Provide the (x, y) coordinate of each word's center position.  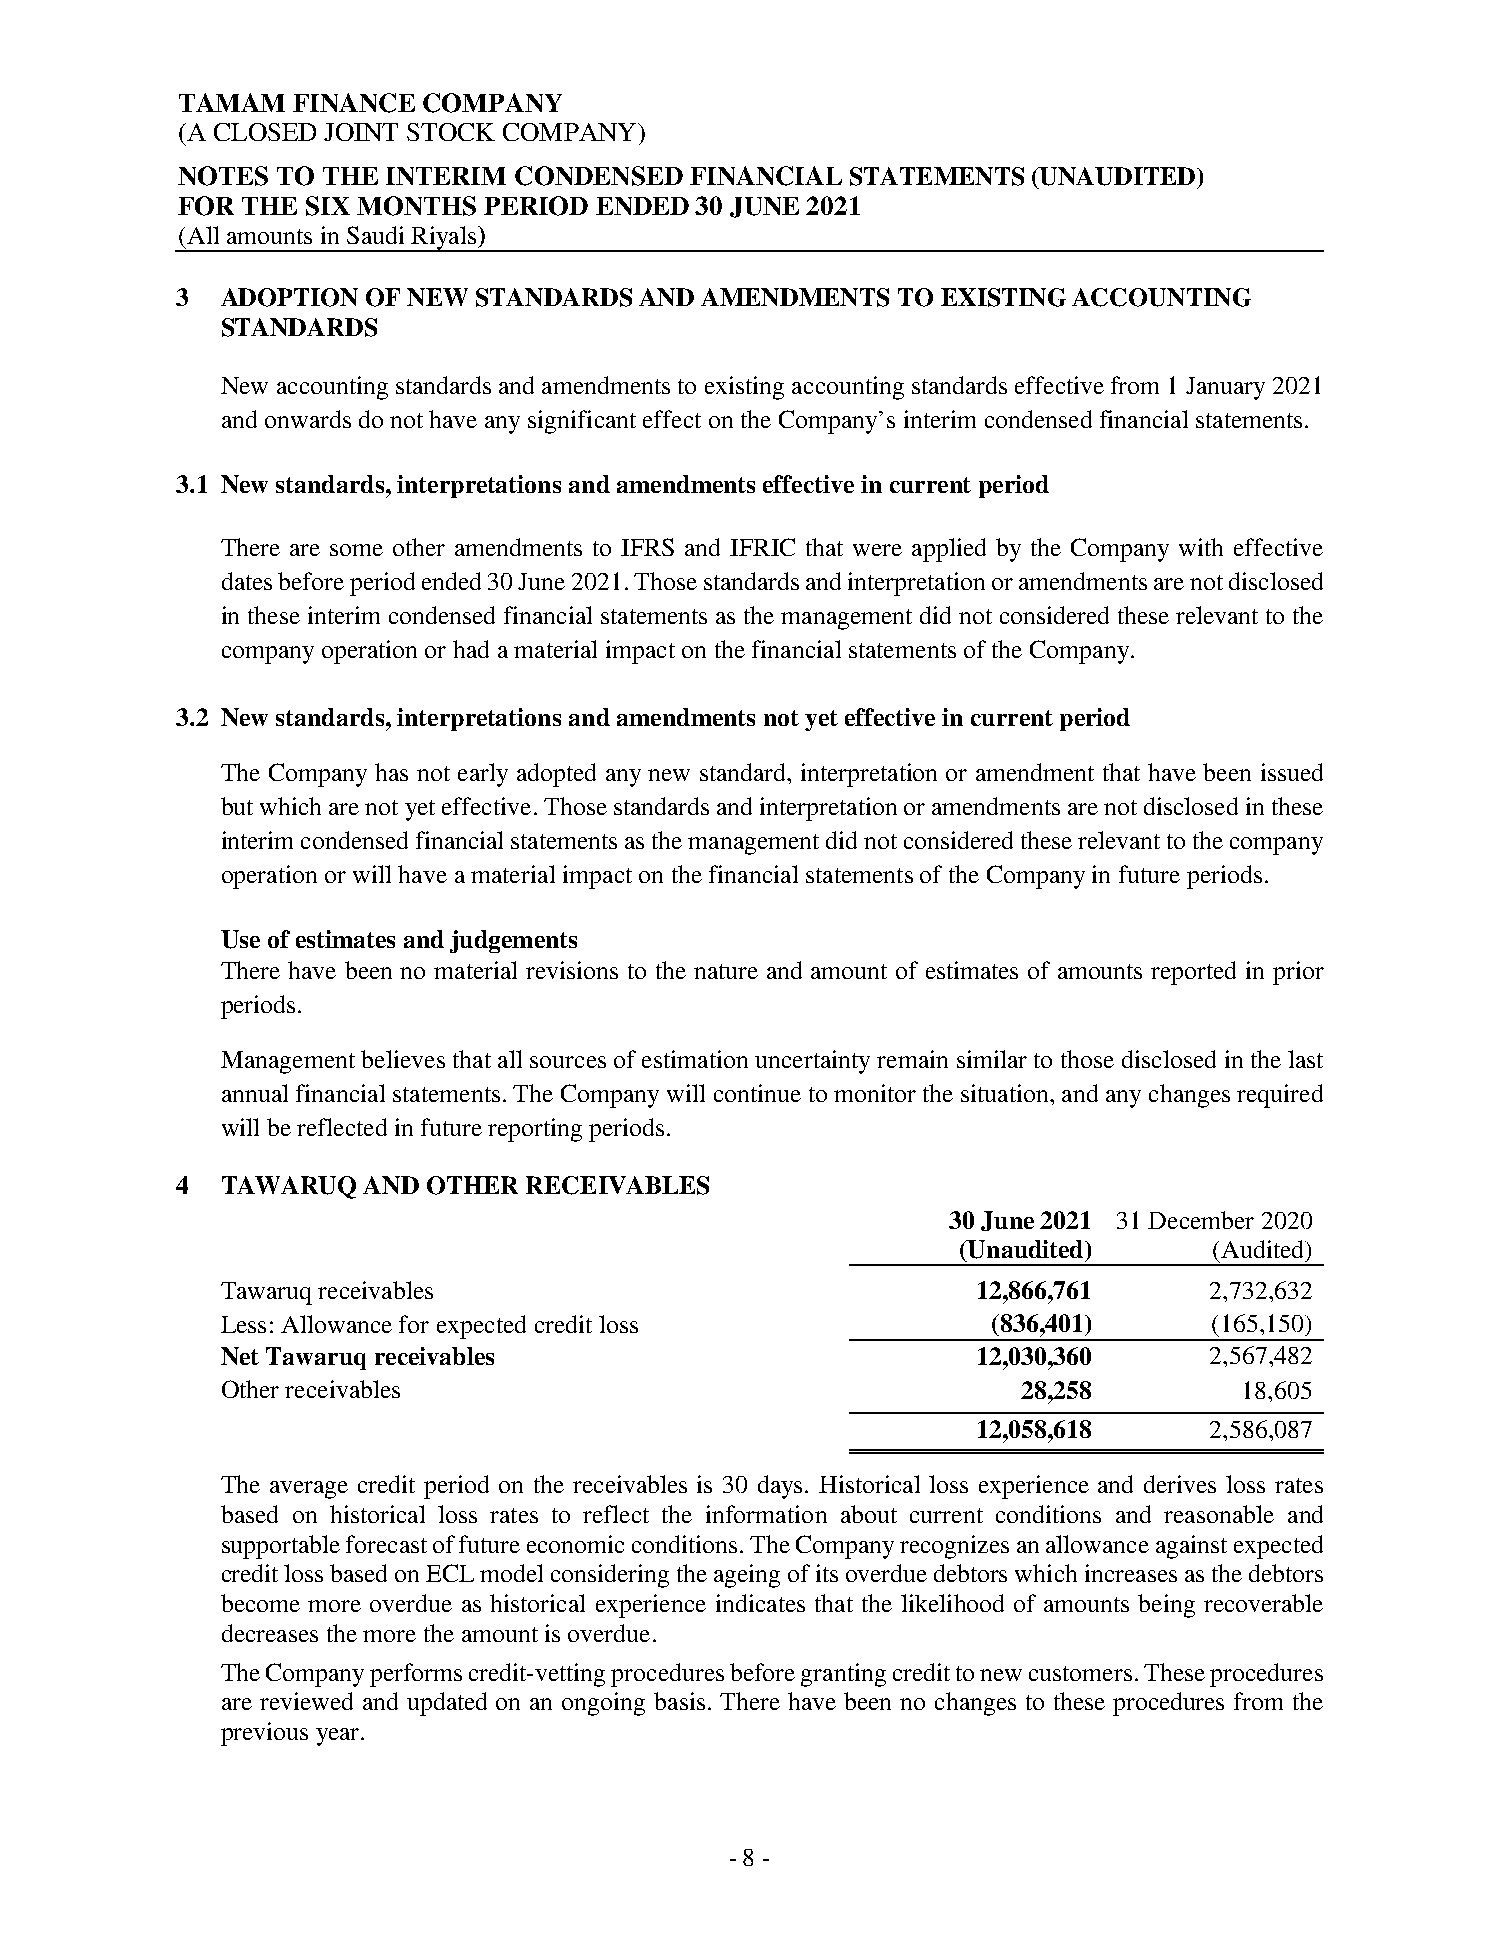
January (1225, 388)
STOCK (451, 132)
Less (243, 1324)
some (356, 550)
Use (240, 939)
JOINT (361, 132)
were (877, 550)
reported (1193, 973)
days (782, 1487)
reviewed (306, 1701)
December (1201, 1220)
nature (726, 971)
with (1201, 547)
